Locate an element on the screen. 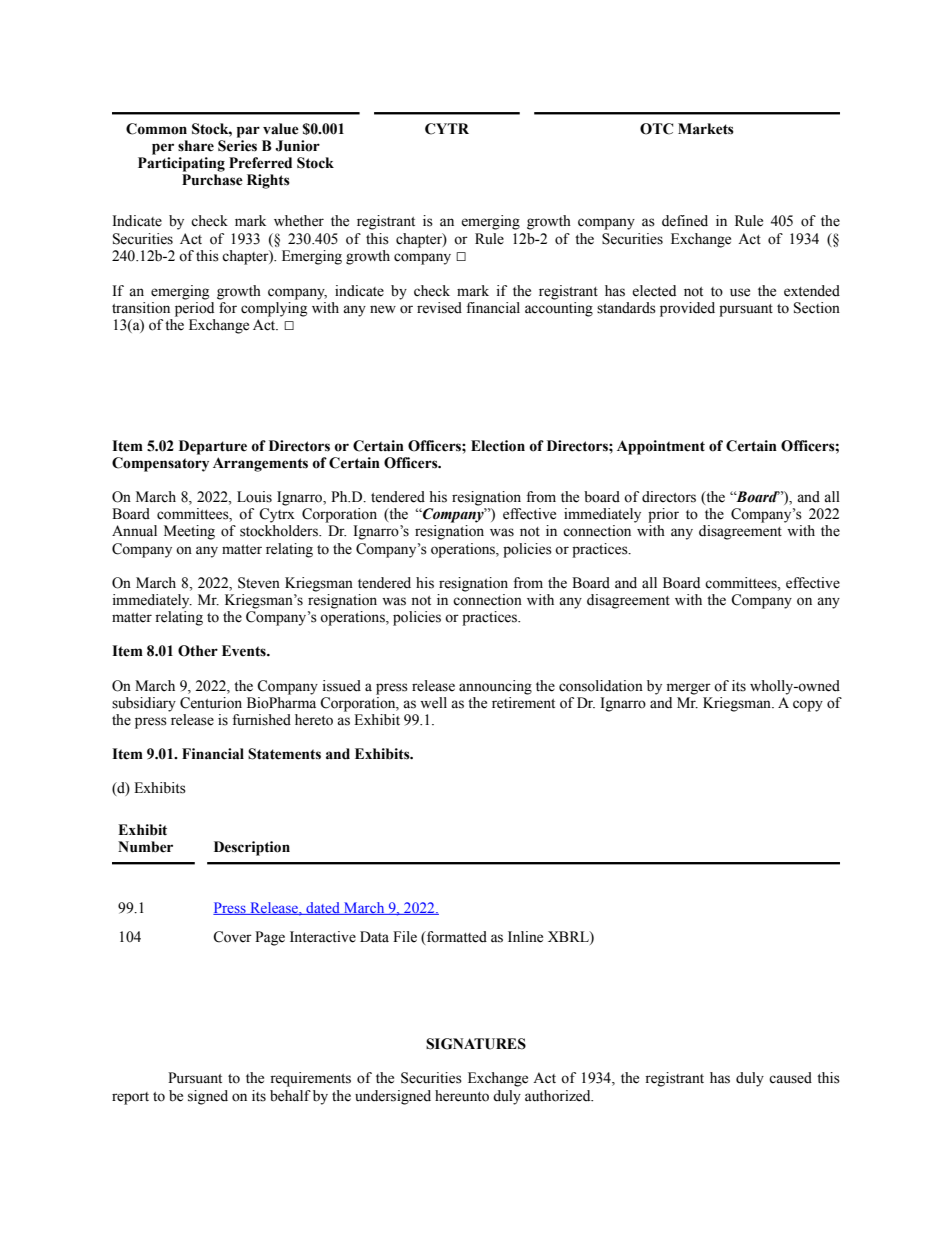 This screenshot has height=1233, width=952. Election is located at coordinates (498, 446).
